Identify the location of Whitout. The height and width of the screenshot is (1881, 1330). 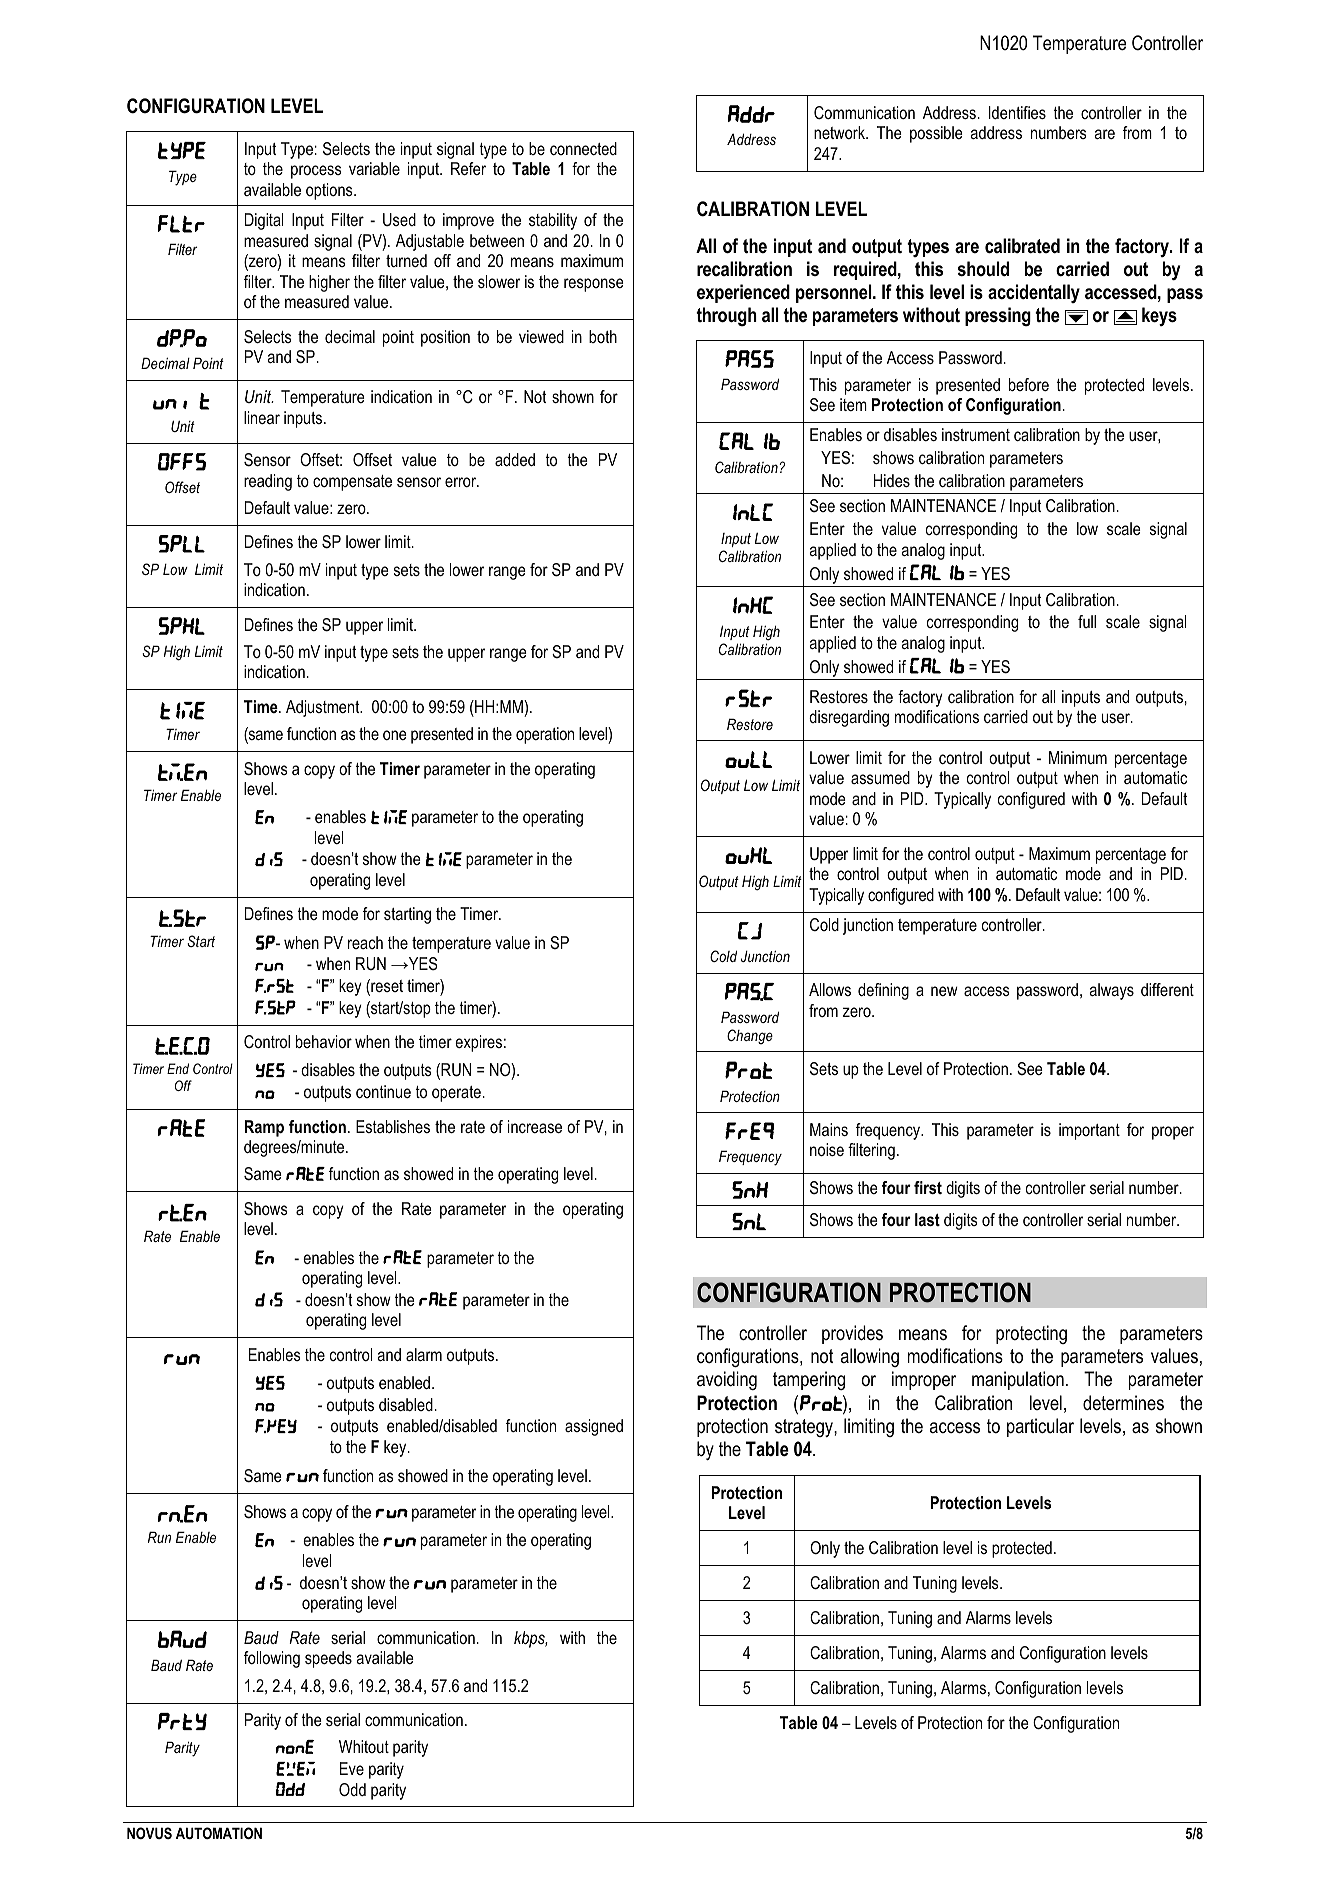
(364, 1746).
